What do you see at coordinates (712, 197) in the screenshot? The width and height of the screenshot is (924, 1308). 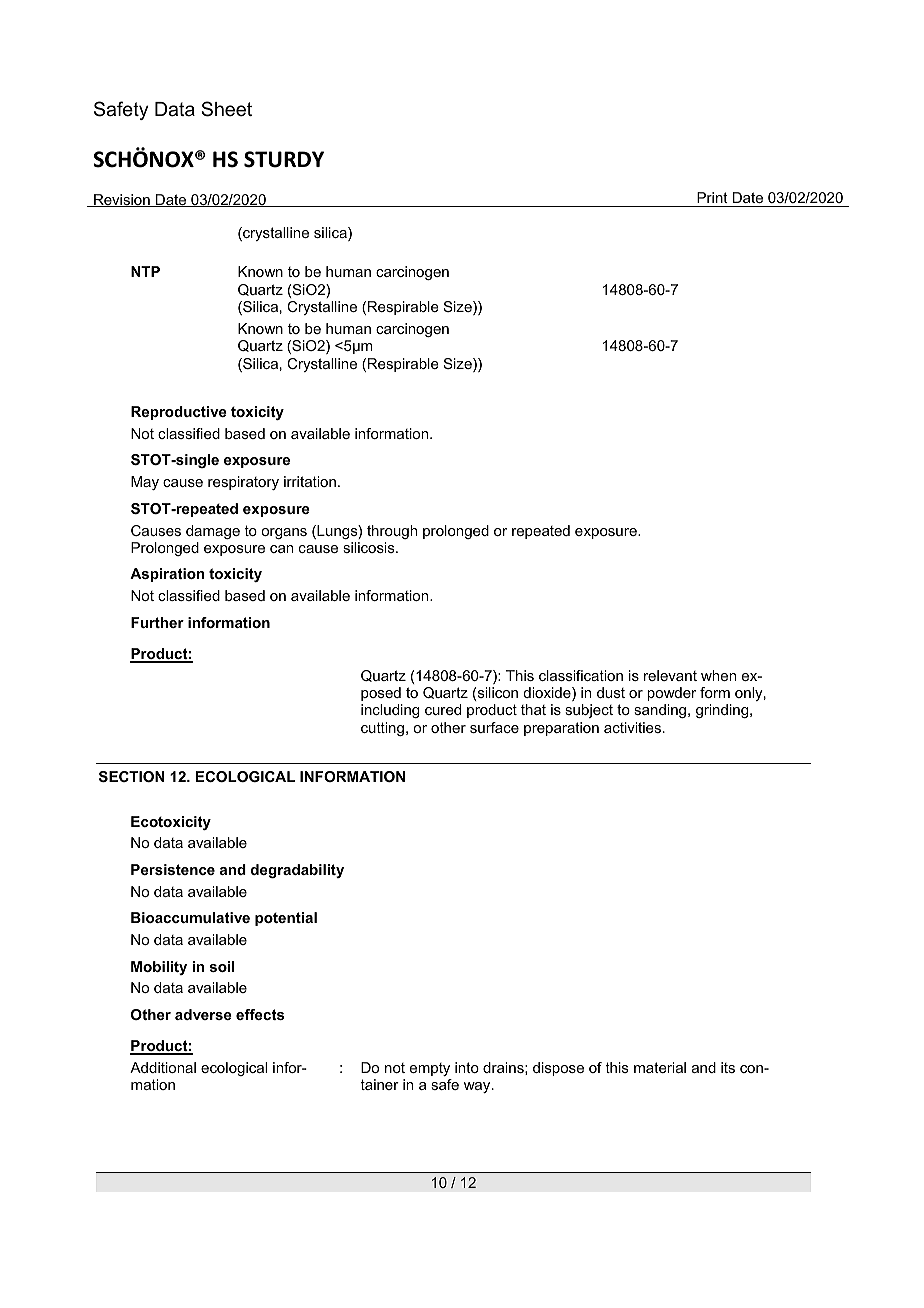 I see `Print` at bounding box center [712, 197].
